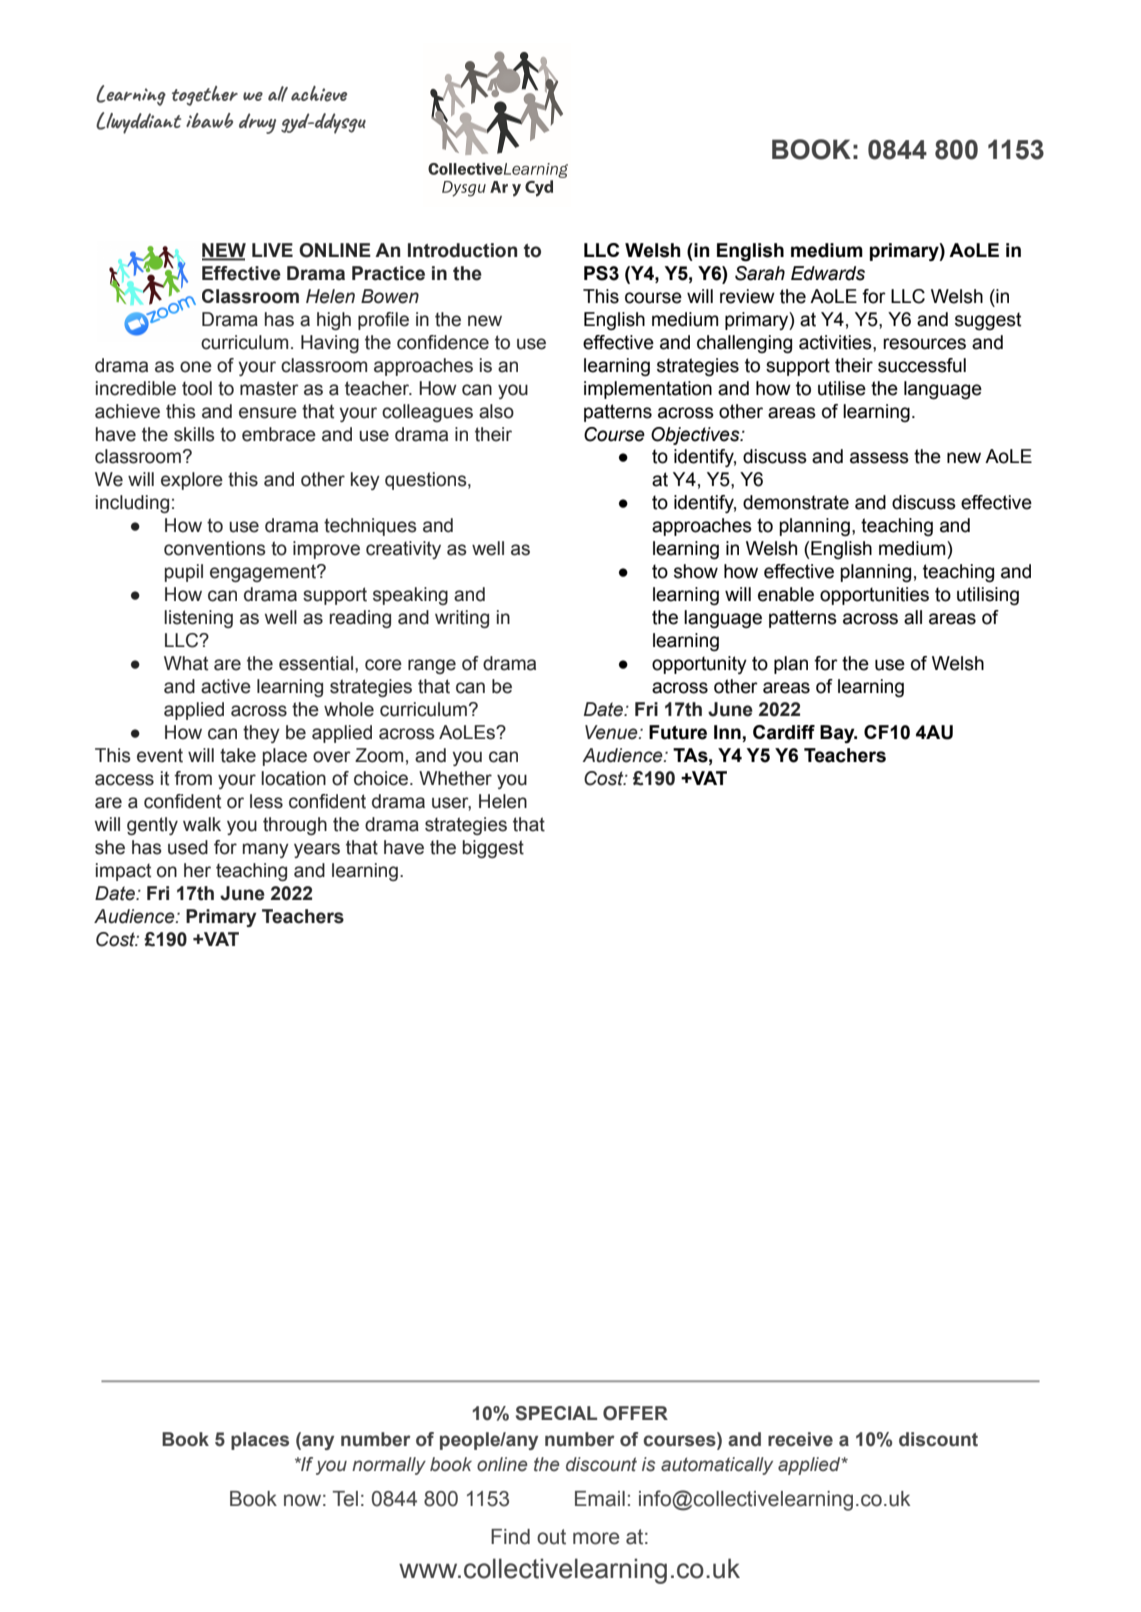 Image resolution: width=1141 pixels, height=1612 pixels. I want to click on Bay, so click(838, 734).
